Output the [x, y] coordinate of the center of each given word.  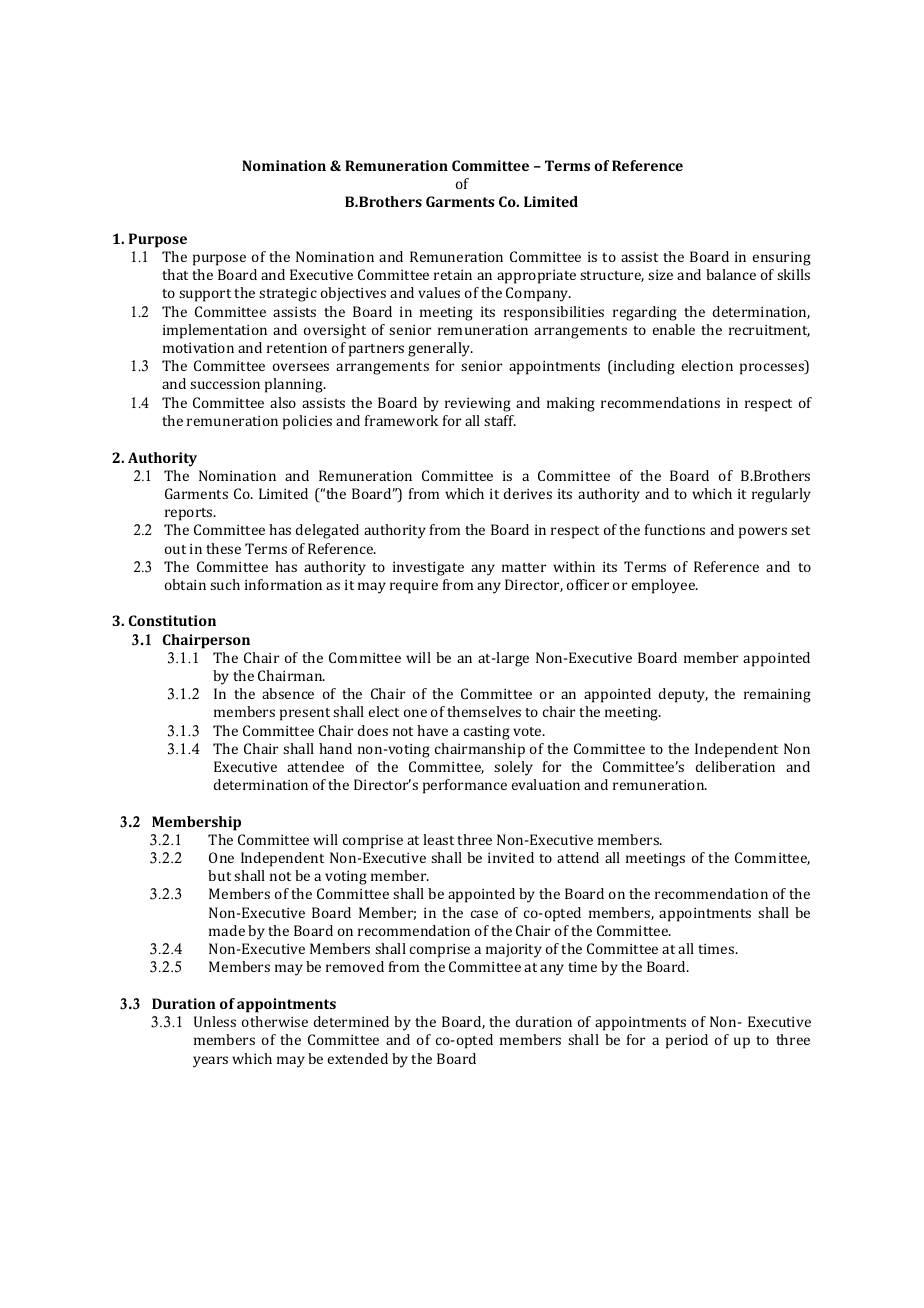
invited [511, 857]
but [219, 875]
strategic [288, 294]
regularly [781, 495]
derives [528, 493]
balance [731, 274]
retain [453, 274]
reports [190, 514]
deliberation [735, 766]
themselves [484, 711]
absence [288, 693]
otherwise [275, 1021]
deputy [683, 695]
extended [358, 1058]
